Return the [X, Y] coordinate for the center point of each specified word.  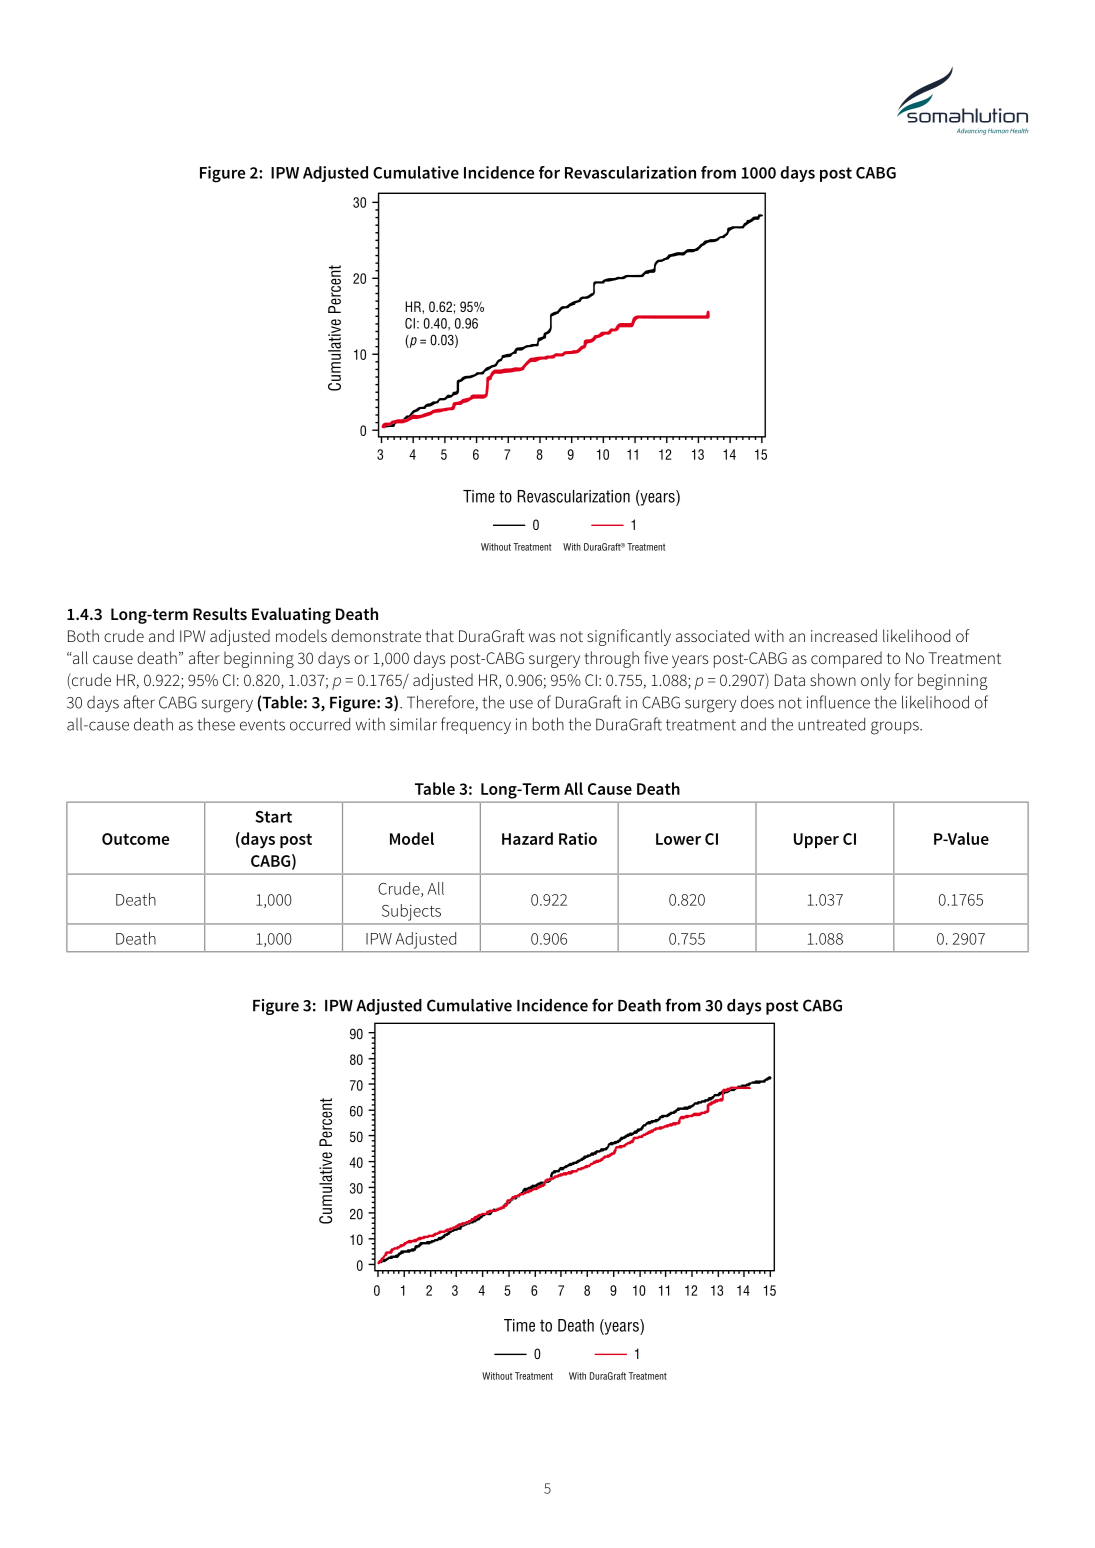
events [262, 725]
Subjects [411, 912]
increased [844, 635]
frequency [476, 725]
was [542, 637]
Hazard [527, 838]
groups [896, 728]
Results [220, 613]
